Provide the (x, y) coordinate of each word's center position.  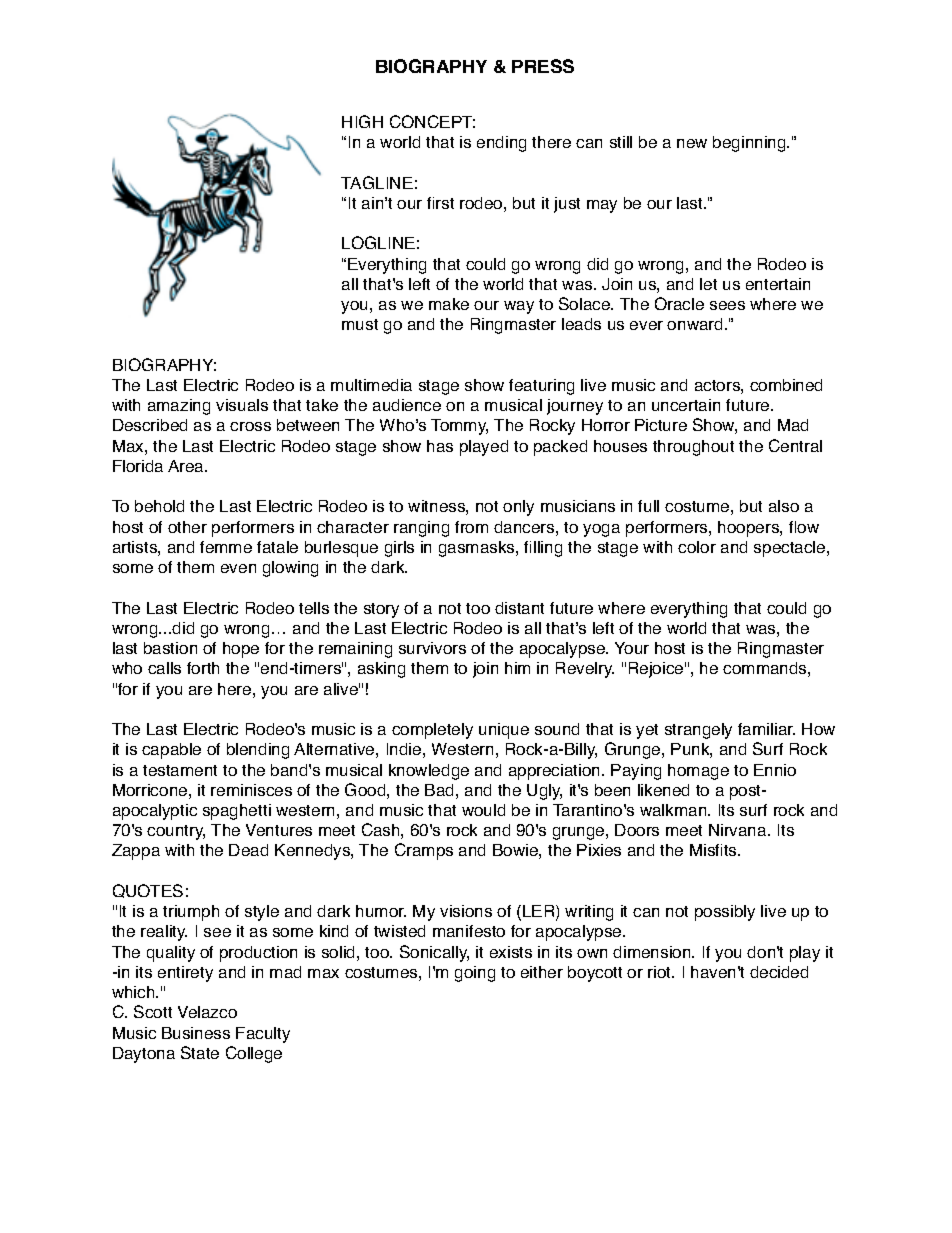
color (697, 547)
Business (196, 1033)
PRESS (543, 66)
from (471, 527)
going (475, 974)
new (692, 143)
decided (779, 972)
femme (226, 547)
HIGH (362, 121)
